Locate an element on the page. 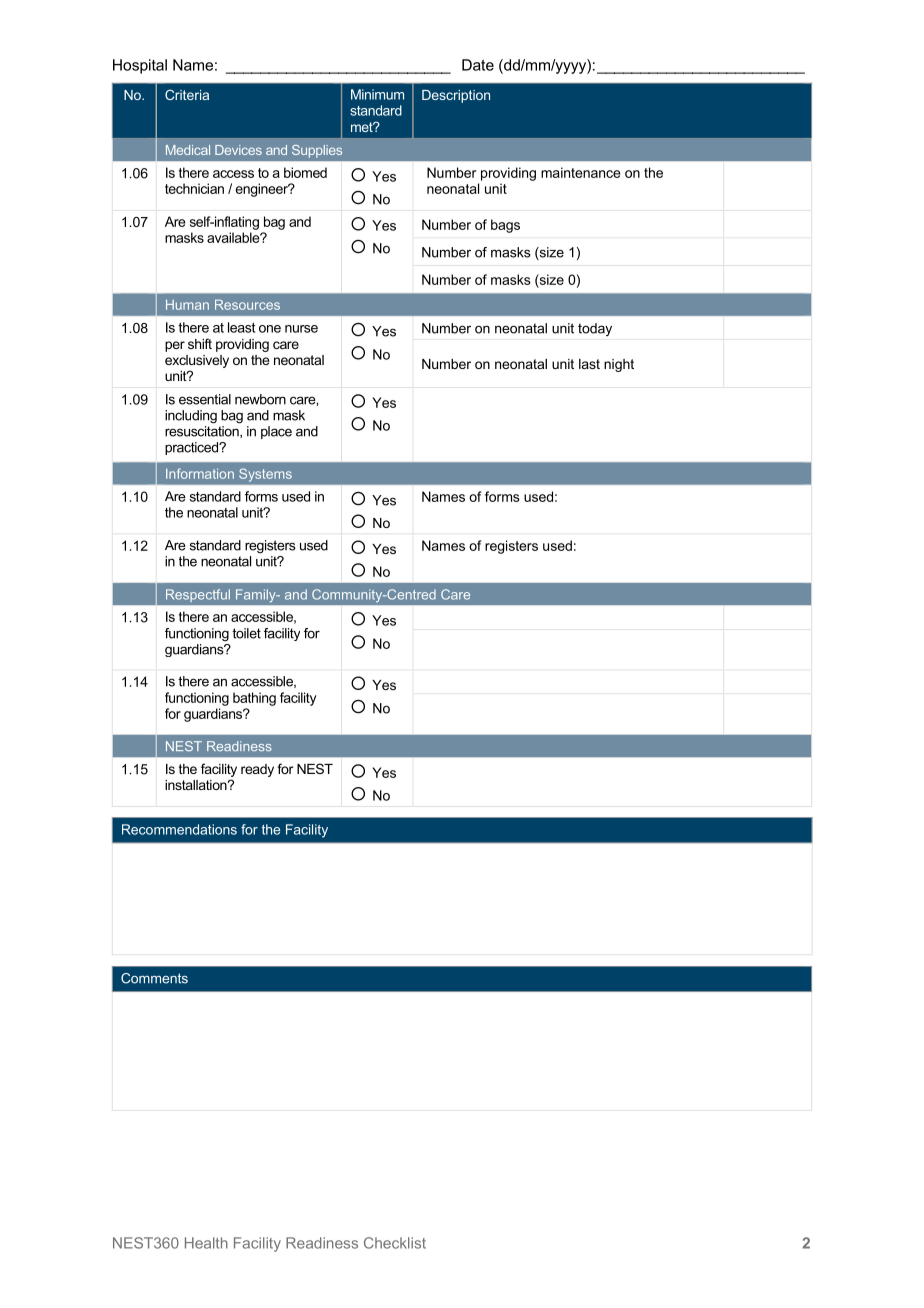  Criteria is located at coordinates (187, 94).
